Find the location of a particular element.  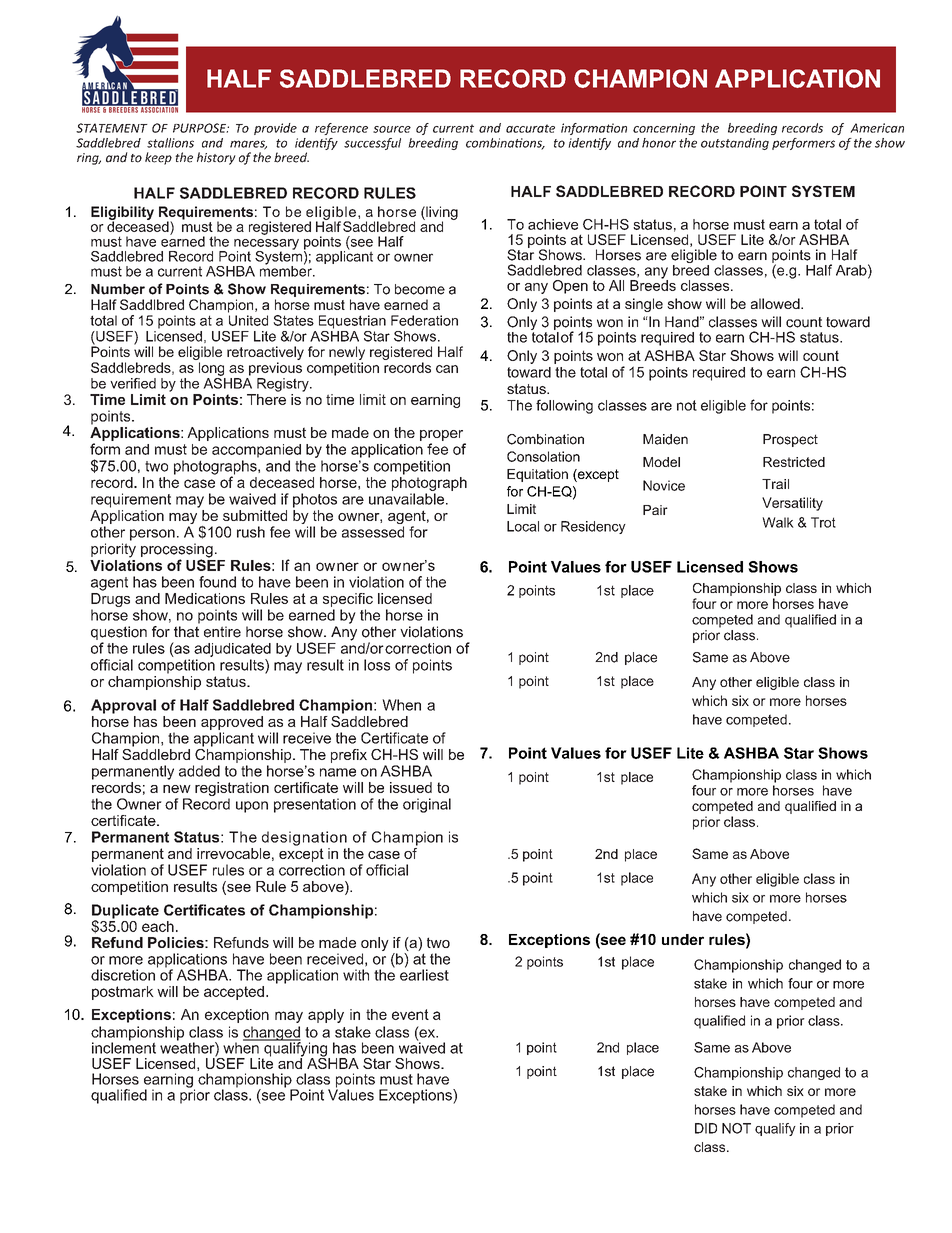

original is located at coordinates (427, 805).
